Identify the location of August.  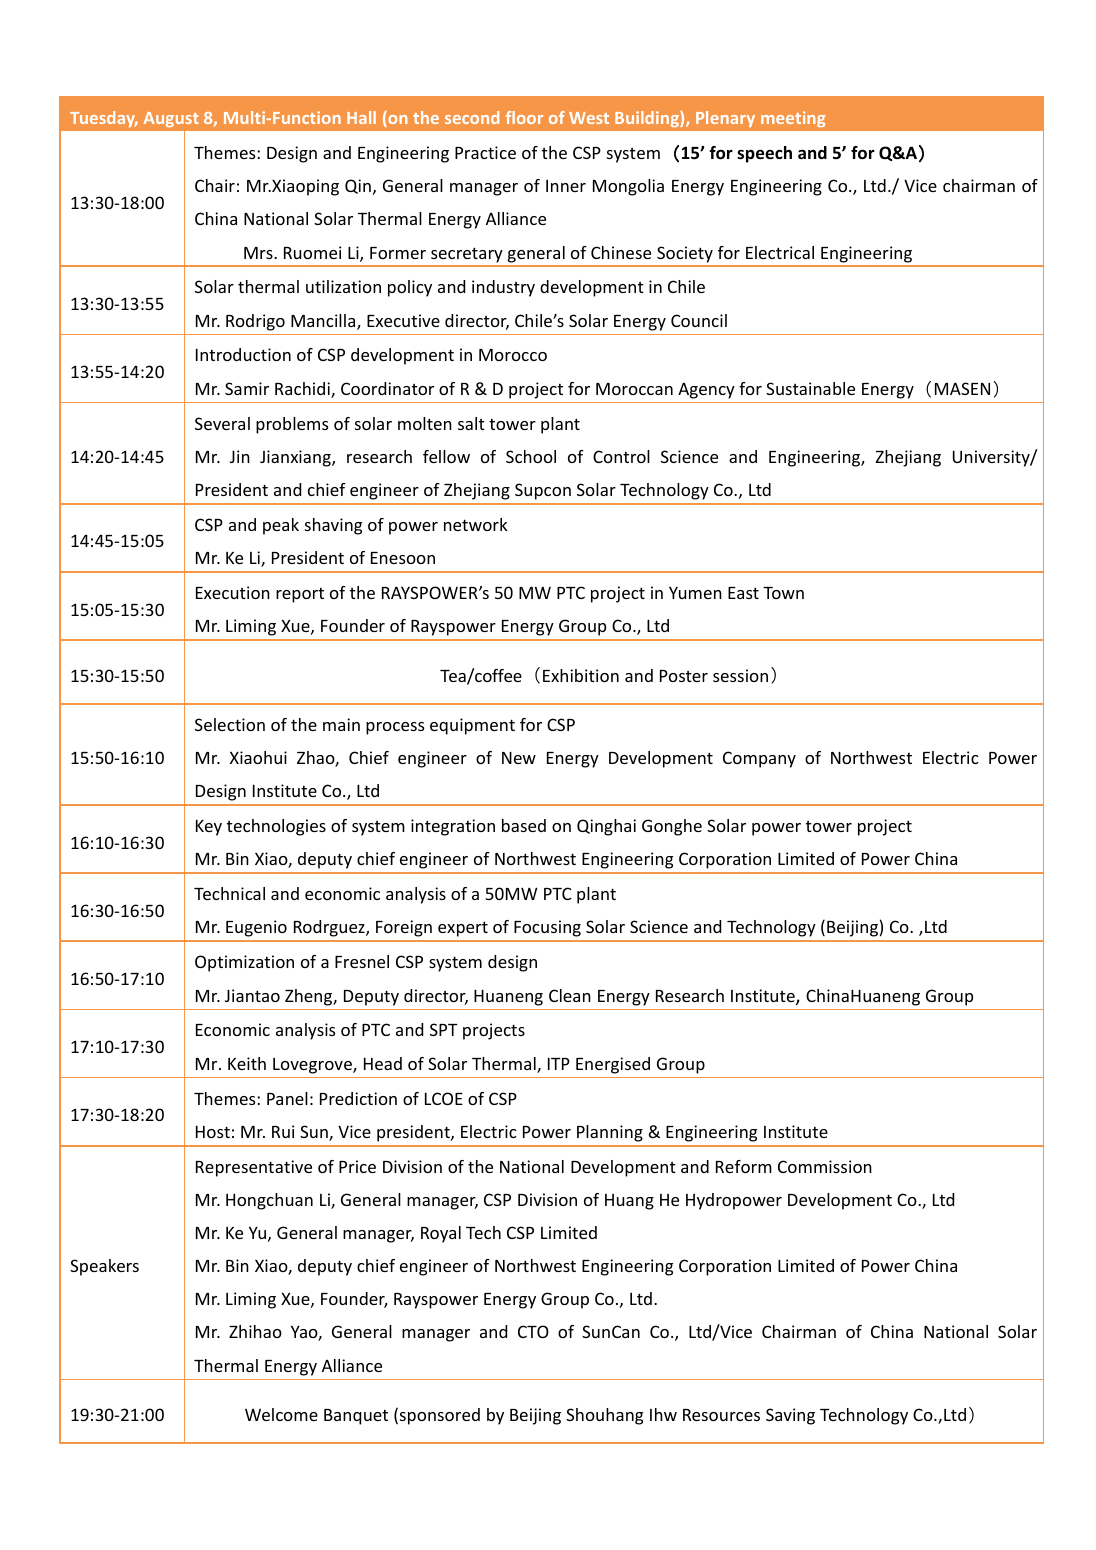
(171, 119).
